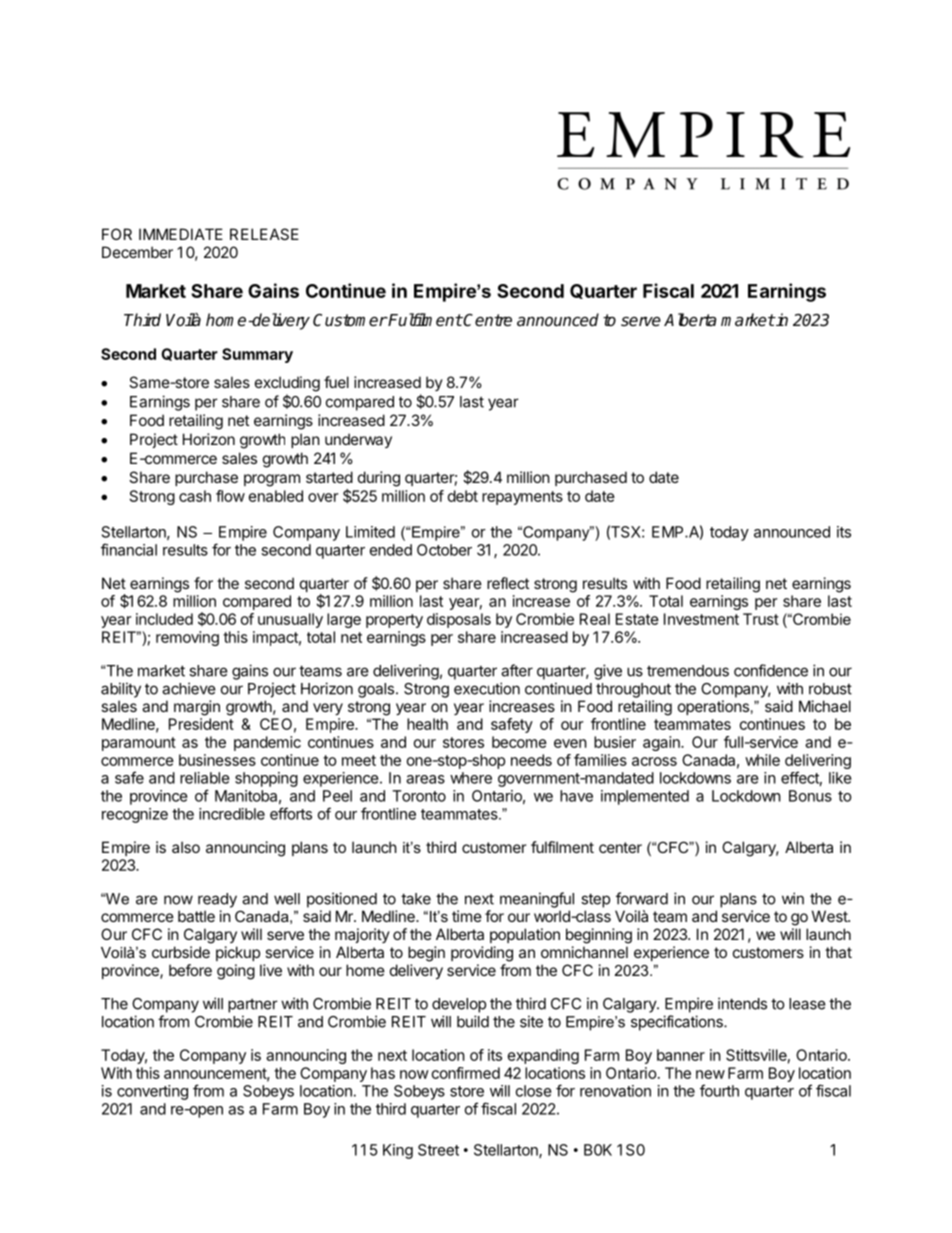  Describe the element at coordinates (522, 498) in the screenshot. I see `repayments` at that location.
